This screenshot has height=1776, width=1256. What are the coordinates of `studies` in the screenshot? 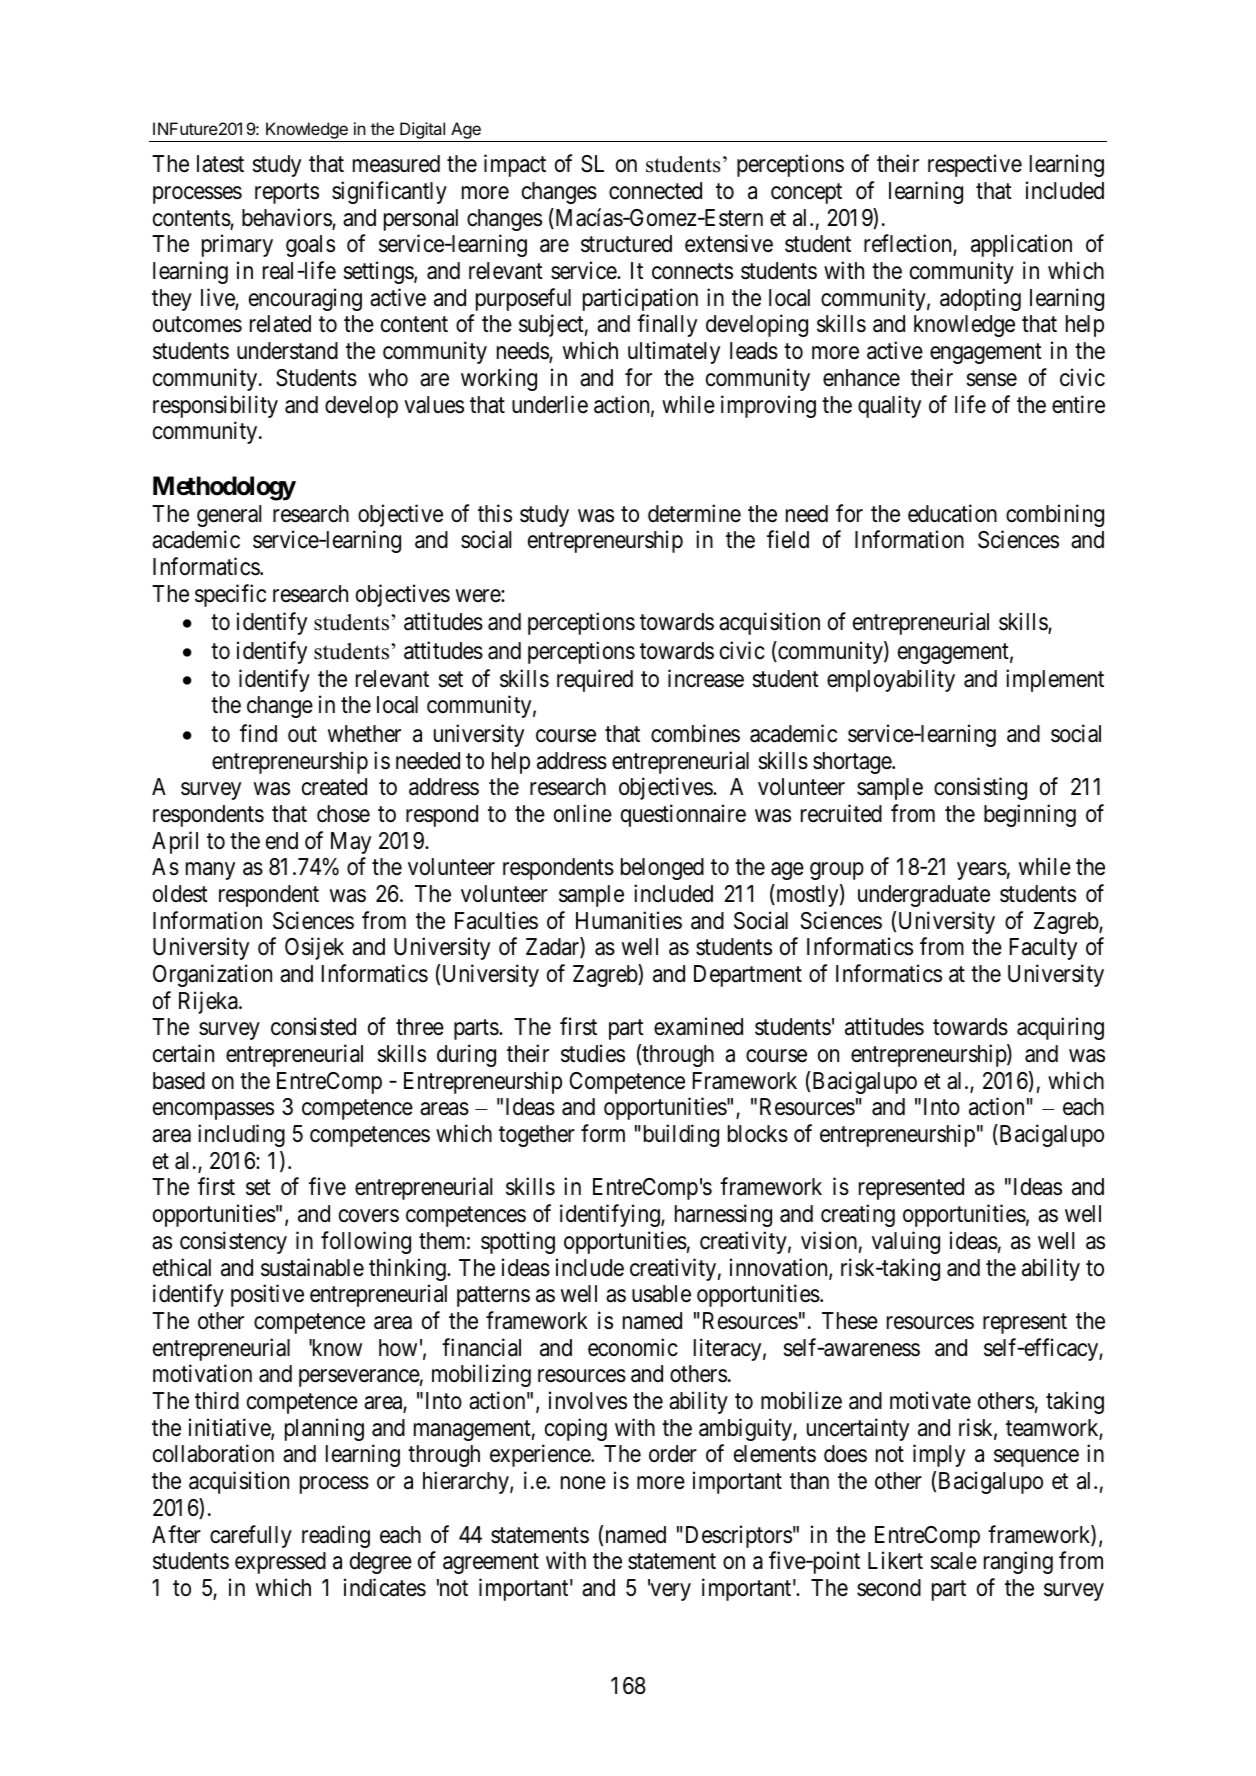 It's located at (593, 1053).
